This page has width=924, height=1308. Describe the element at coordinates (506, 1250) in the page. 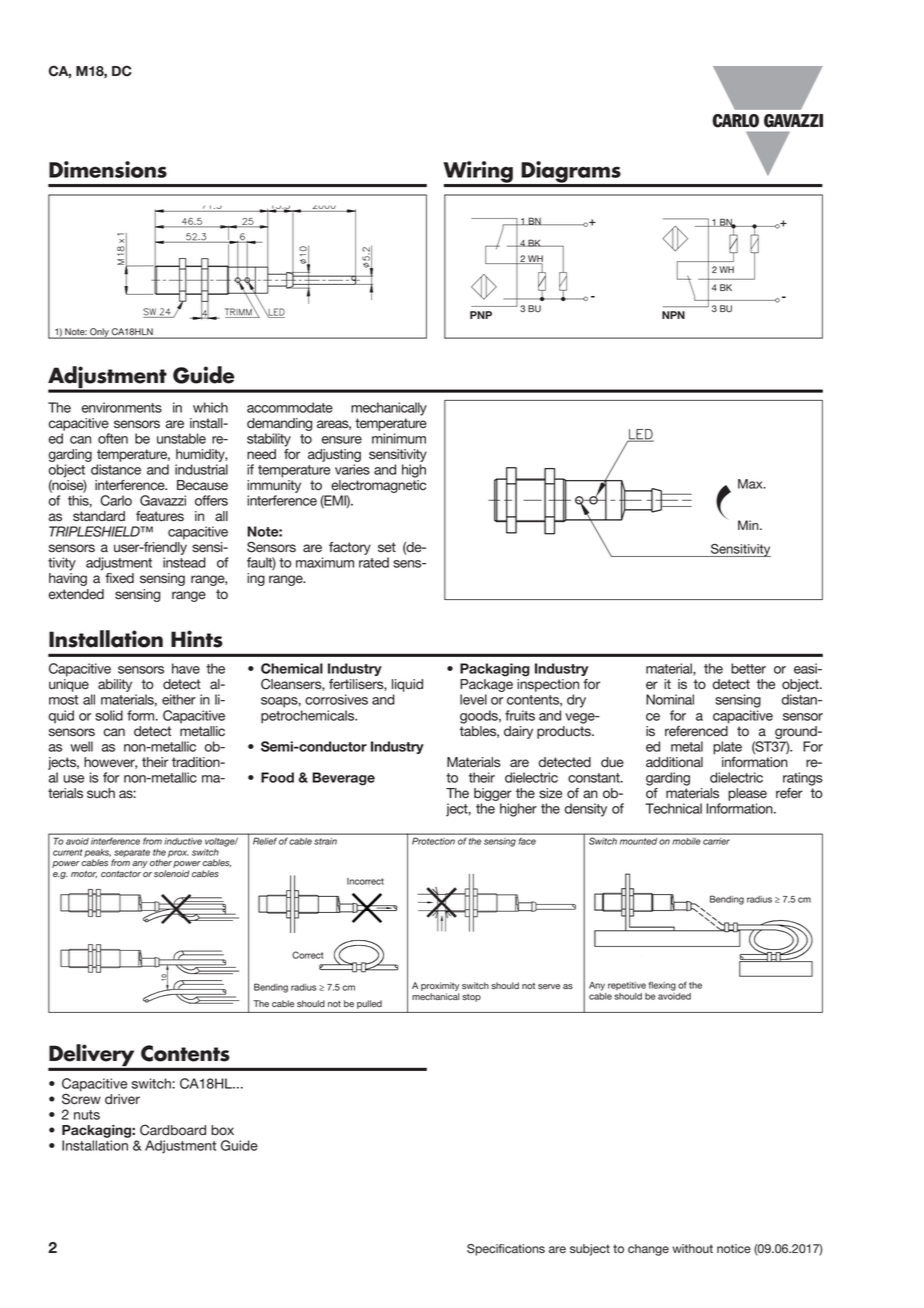

I see `Specifications` at that location.
